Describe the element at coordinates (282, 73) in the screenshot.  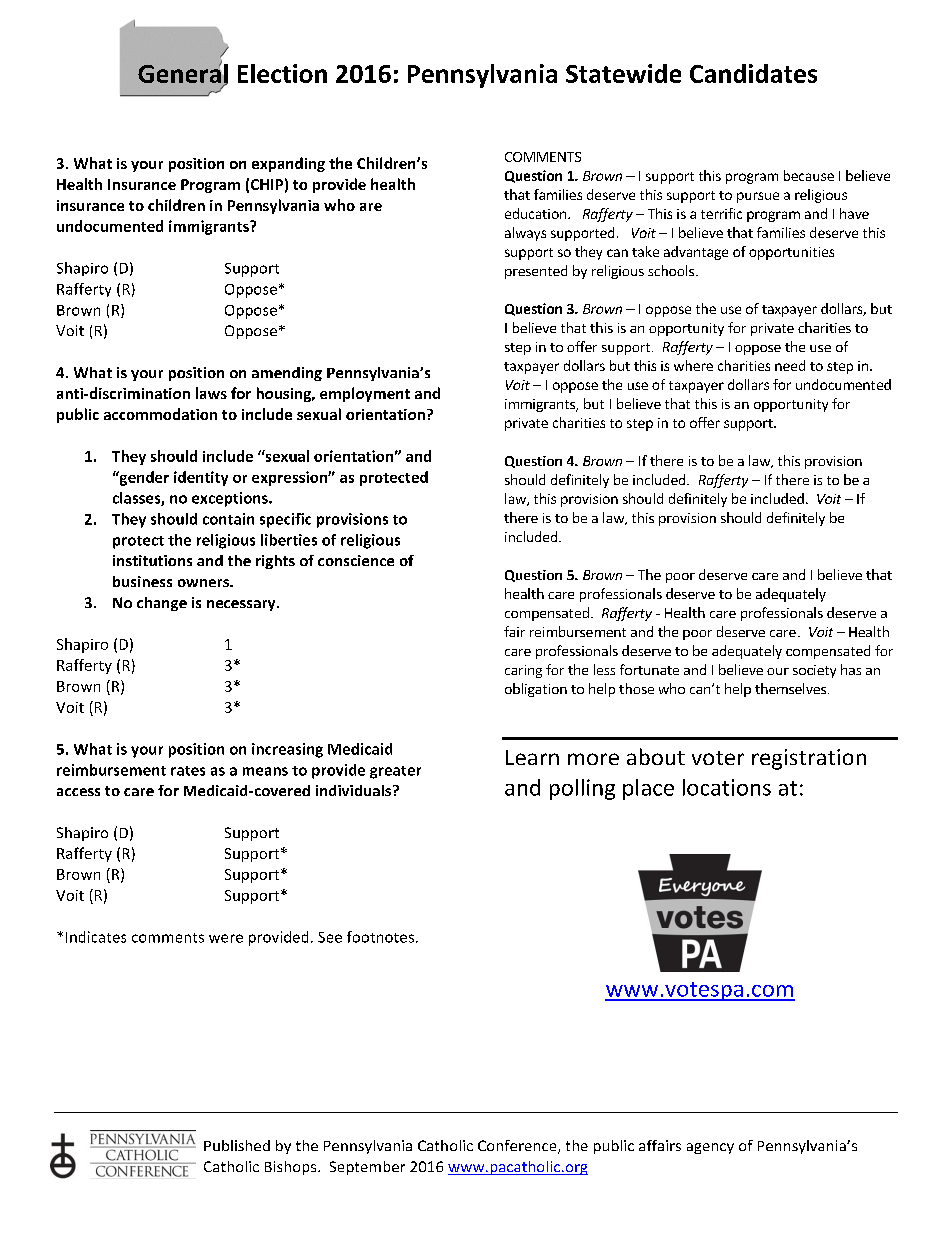
I see `Election` at that location.
